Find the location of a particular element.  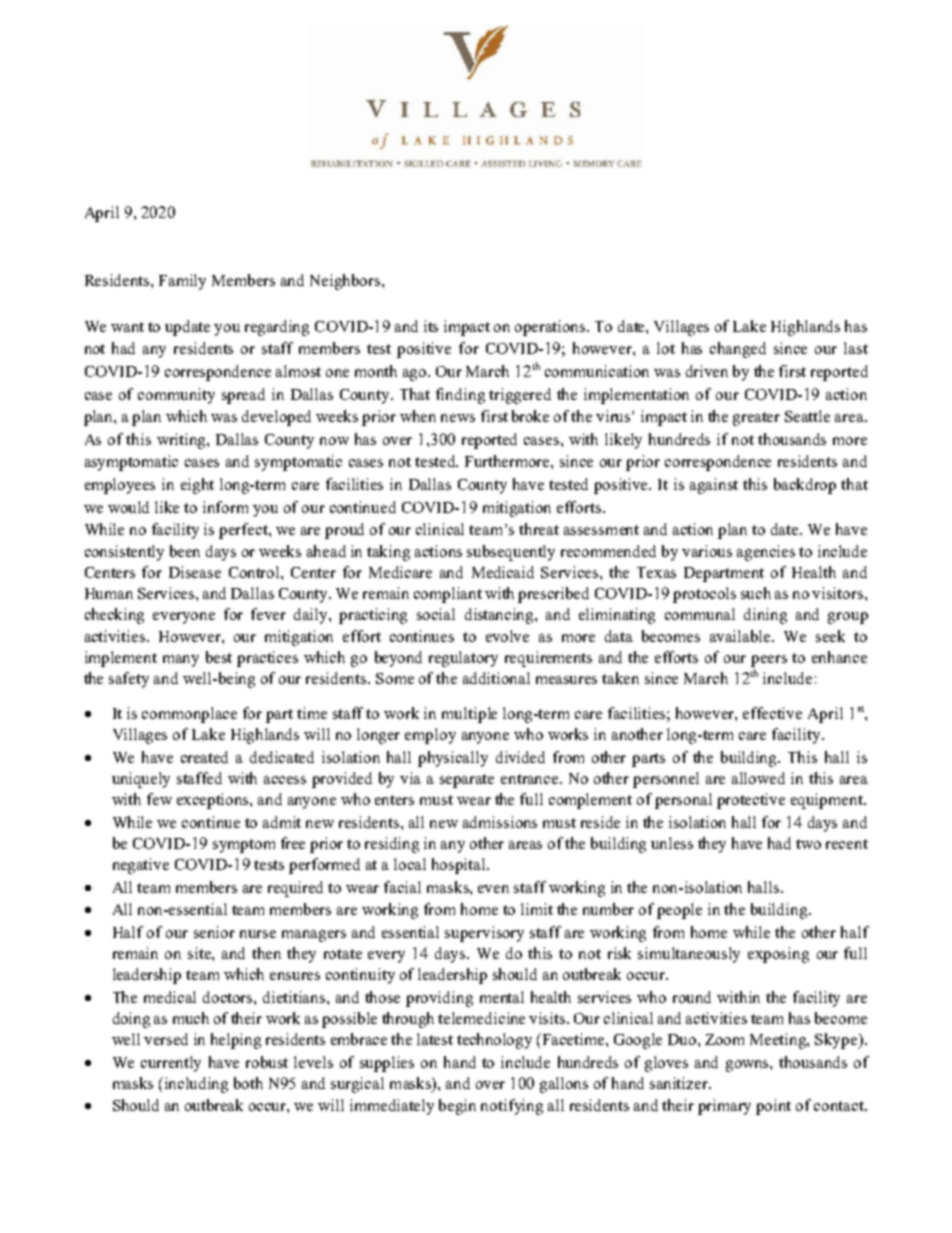

negative is located at coordinates (141, 866).
